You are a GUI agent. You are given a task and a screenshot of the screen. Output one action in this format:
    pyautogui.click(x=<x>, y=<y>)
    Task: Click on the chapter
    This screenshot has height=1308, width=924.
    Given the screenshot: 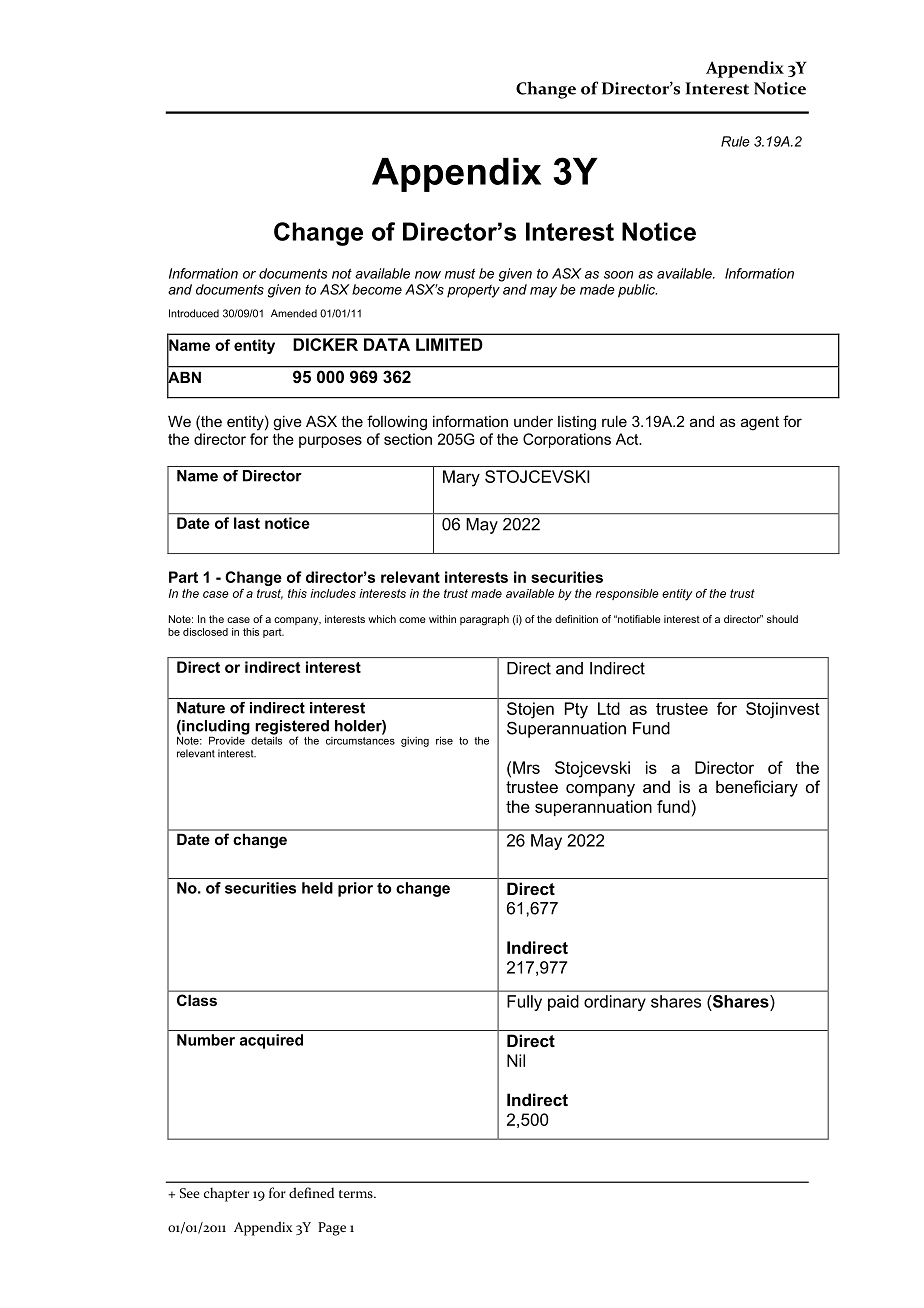 What is the action you would take?
    pyautogui.click(x=226, y=1194)
